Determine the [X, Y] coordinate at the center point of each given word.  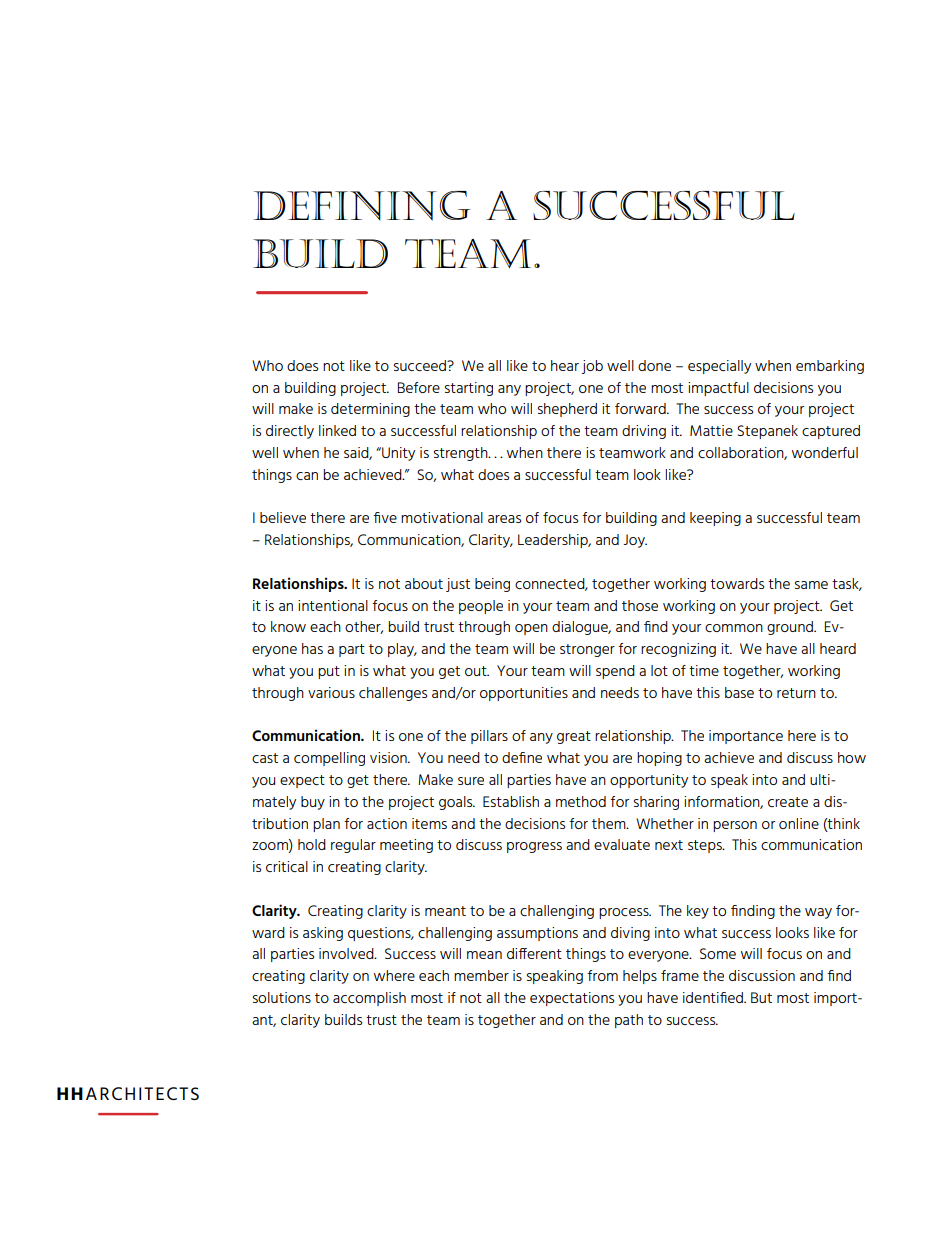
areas [504, 519]
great [574, 737]
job [592, 367]
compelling [329, 759]
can [307, 476]
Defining [361, 206]
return [796, 693]
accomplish [369, 999]
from [602, 975]
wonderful [825, 452]
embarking [830, 367]
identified [714, 997]
